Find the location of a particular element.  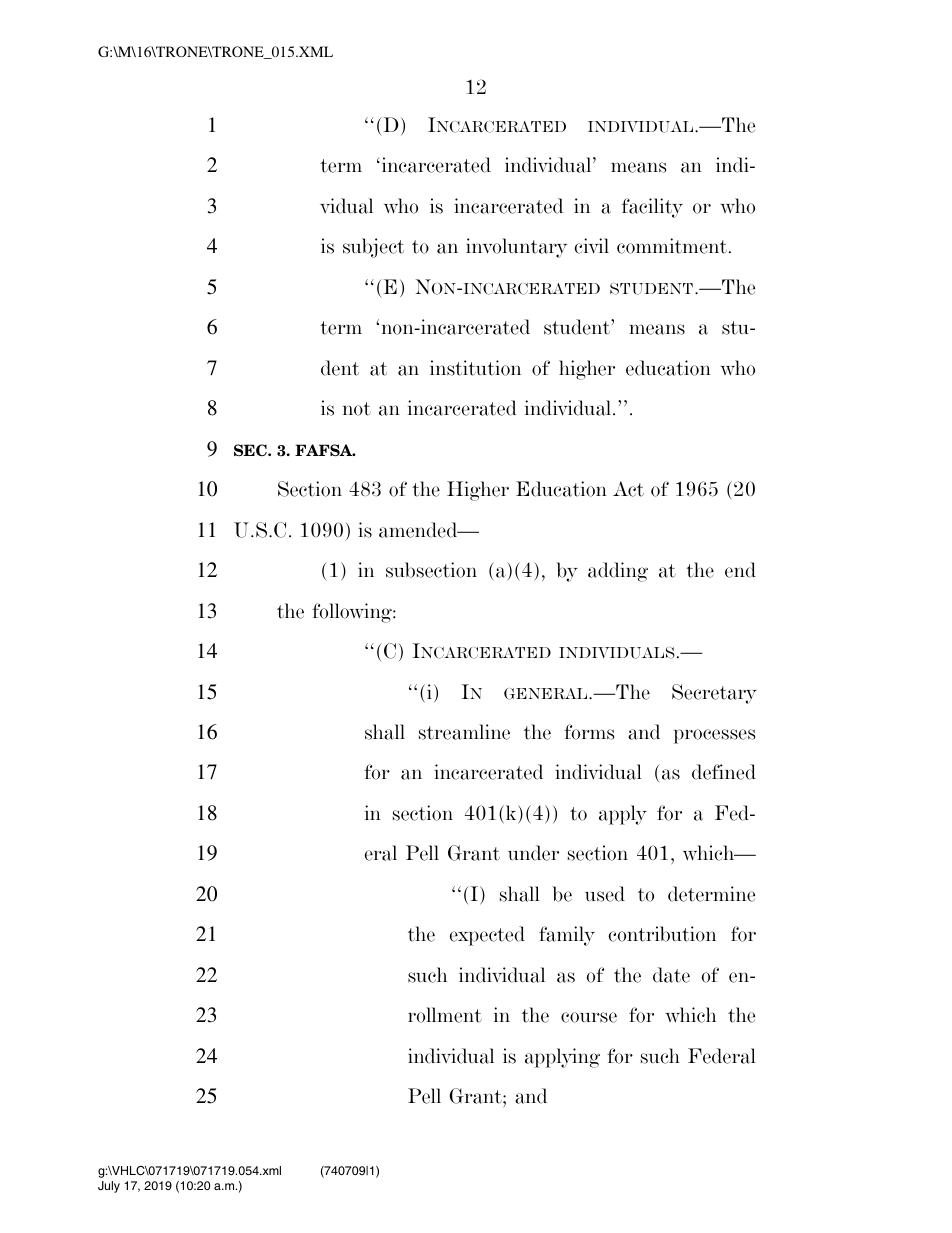

amended is located at coordinates (419, 530).
